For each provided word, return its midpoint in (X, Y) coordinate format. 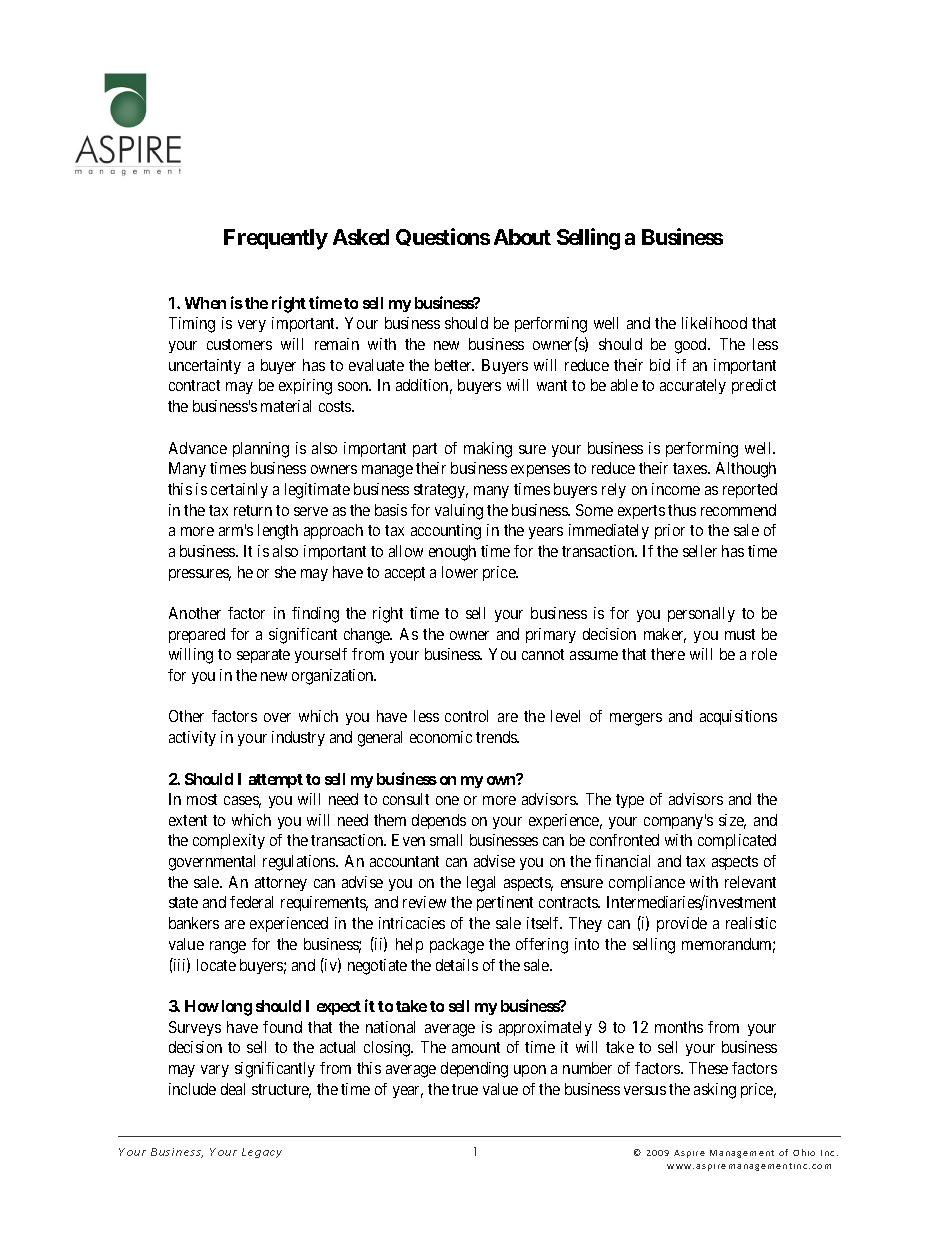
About (522, 237)
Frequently (276, 239)
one (447, 800)
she (285, 572)
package (457, 946)
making (488, 450)
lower (460, 572)
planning (261, 450)
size (732, 821)
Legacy (262, 1153)
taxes (691, 468)
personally (701, 614)
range (228, 947)
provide (682, 924)
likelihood (714, 323)
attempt (276, 781)
